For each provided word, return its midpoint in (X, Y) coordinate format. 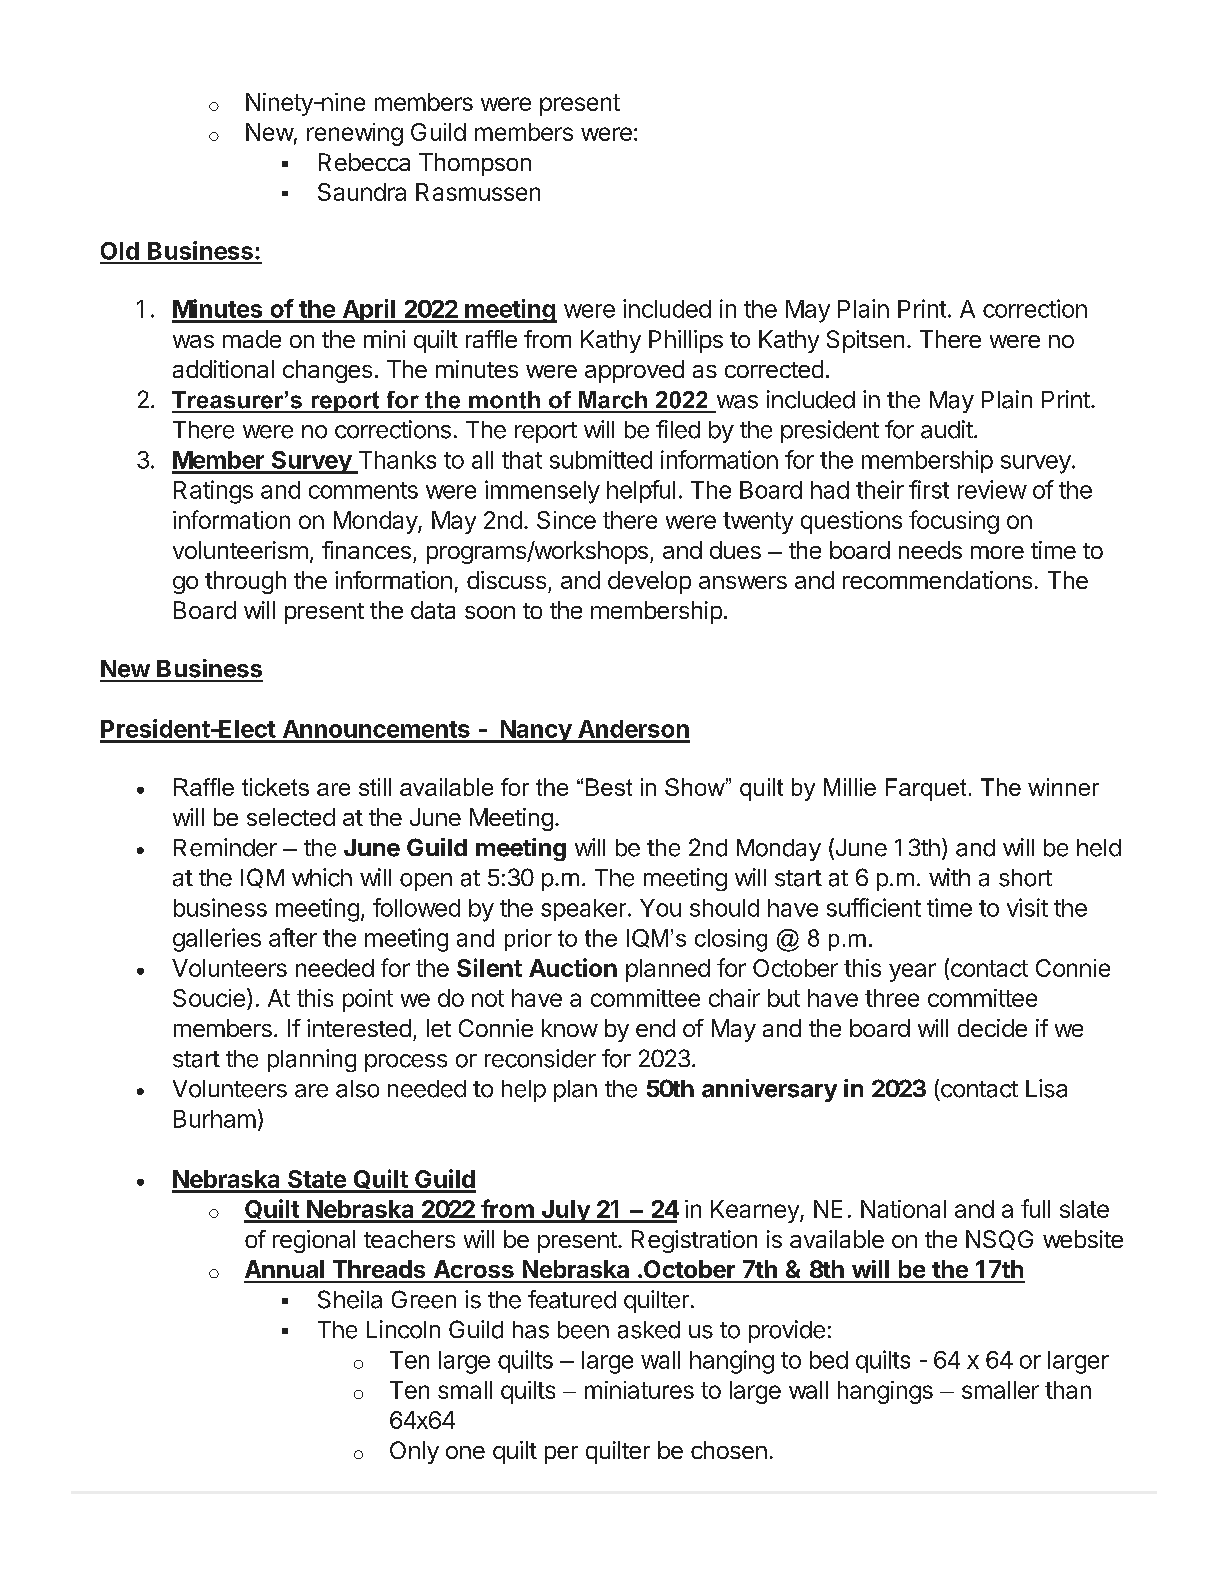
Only (414, 1452)
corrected (774, 369)
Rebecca (364, 162)
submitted (601, 459)
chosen (729, 1450)
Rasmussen (478, 192)
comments (363, 490)
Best (609, 787)
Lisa (1046, 1088)
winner (1063, 787)
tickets (275, 787)
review (992, 489)
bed (829, 1360)
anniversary (769, 1090)
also (357, 1089)
